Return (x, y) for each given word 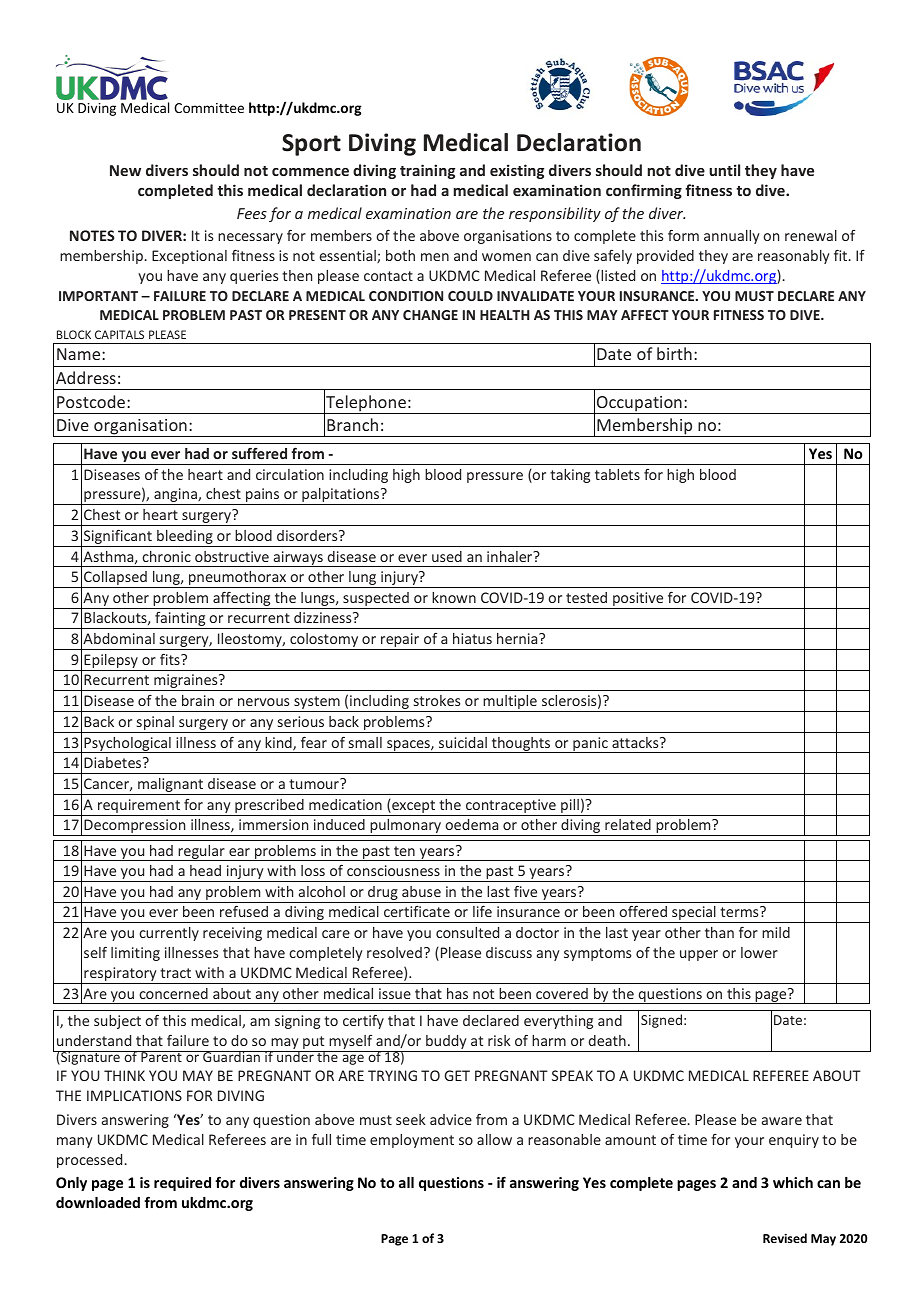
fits (171, 659)
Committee (209, 108)
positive (638, 600)
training (427, 171)
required (182, 1184)
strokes (437, 700)
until (724, 170)
